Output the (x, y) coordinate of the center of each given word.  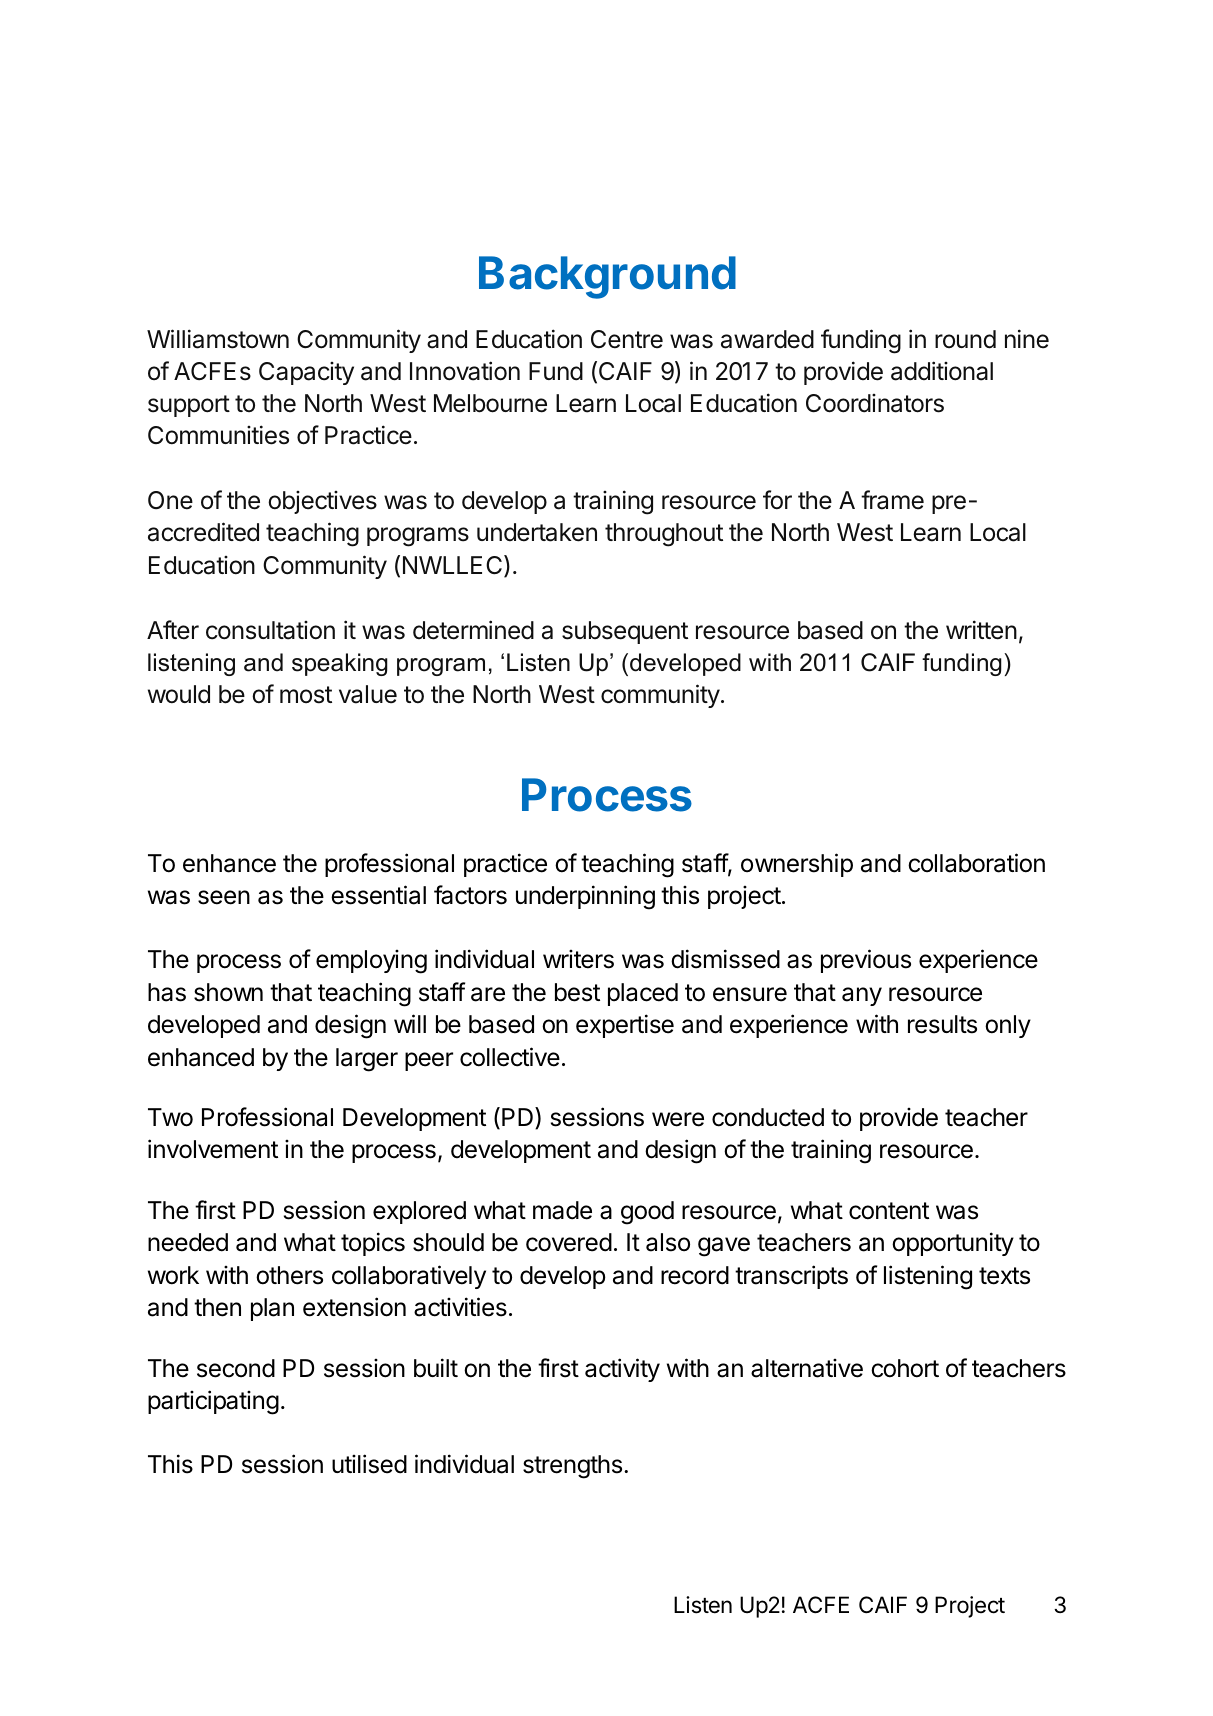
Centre (627, 339)
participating (213, 1402)
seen (224, 897)
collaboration (976, 863)
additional (942, 371)
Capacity (306, 373)
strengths (574, 1467)
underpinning (585, 897)
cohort (905, 1368)
